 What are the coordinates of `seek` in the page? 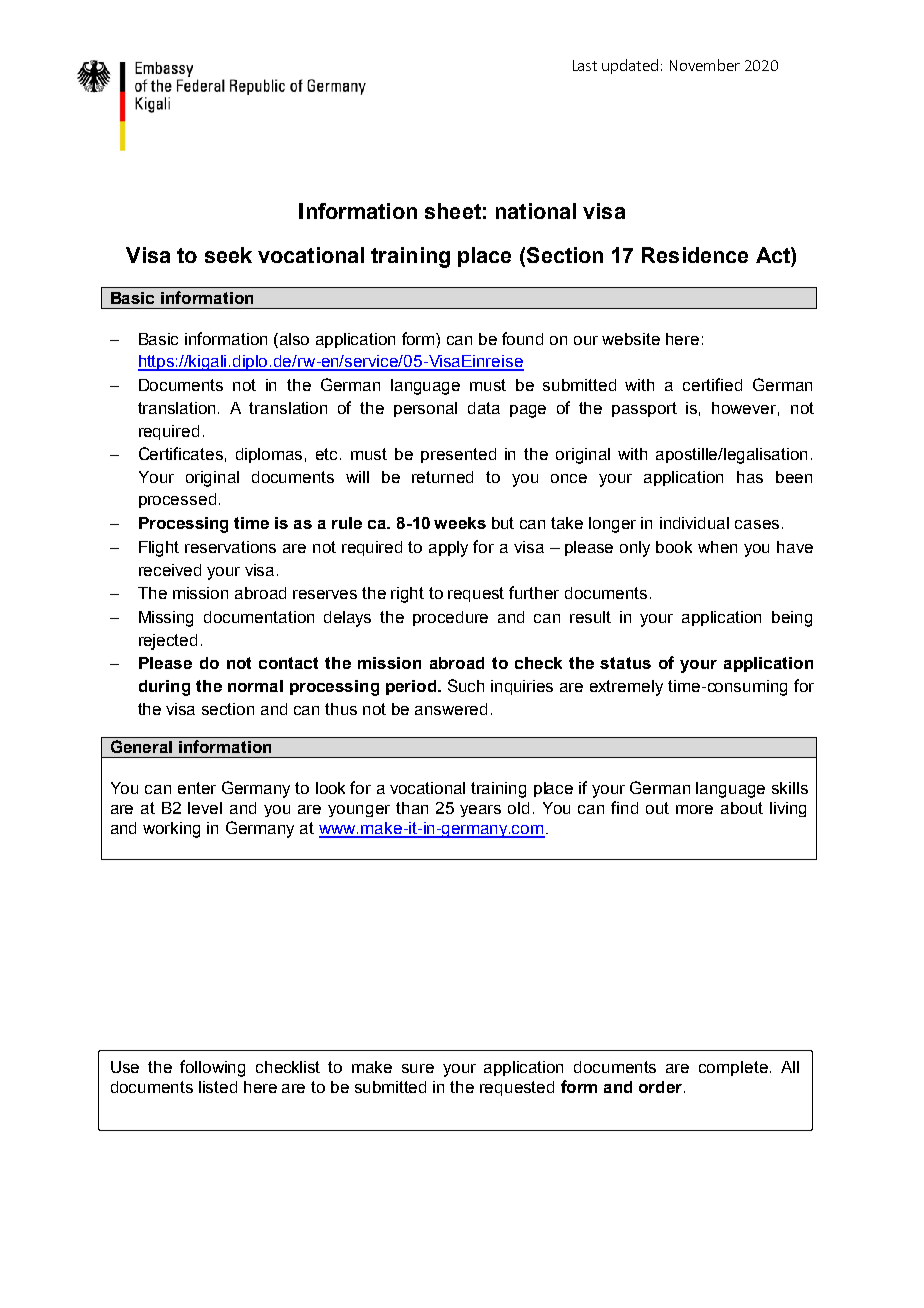 It's located at (228, 255).
